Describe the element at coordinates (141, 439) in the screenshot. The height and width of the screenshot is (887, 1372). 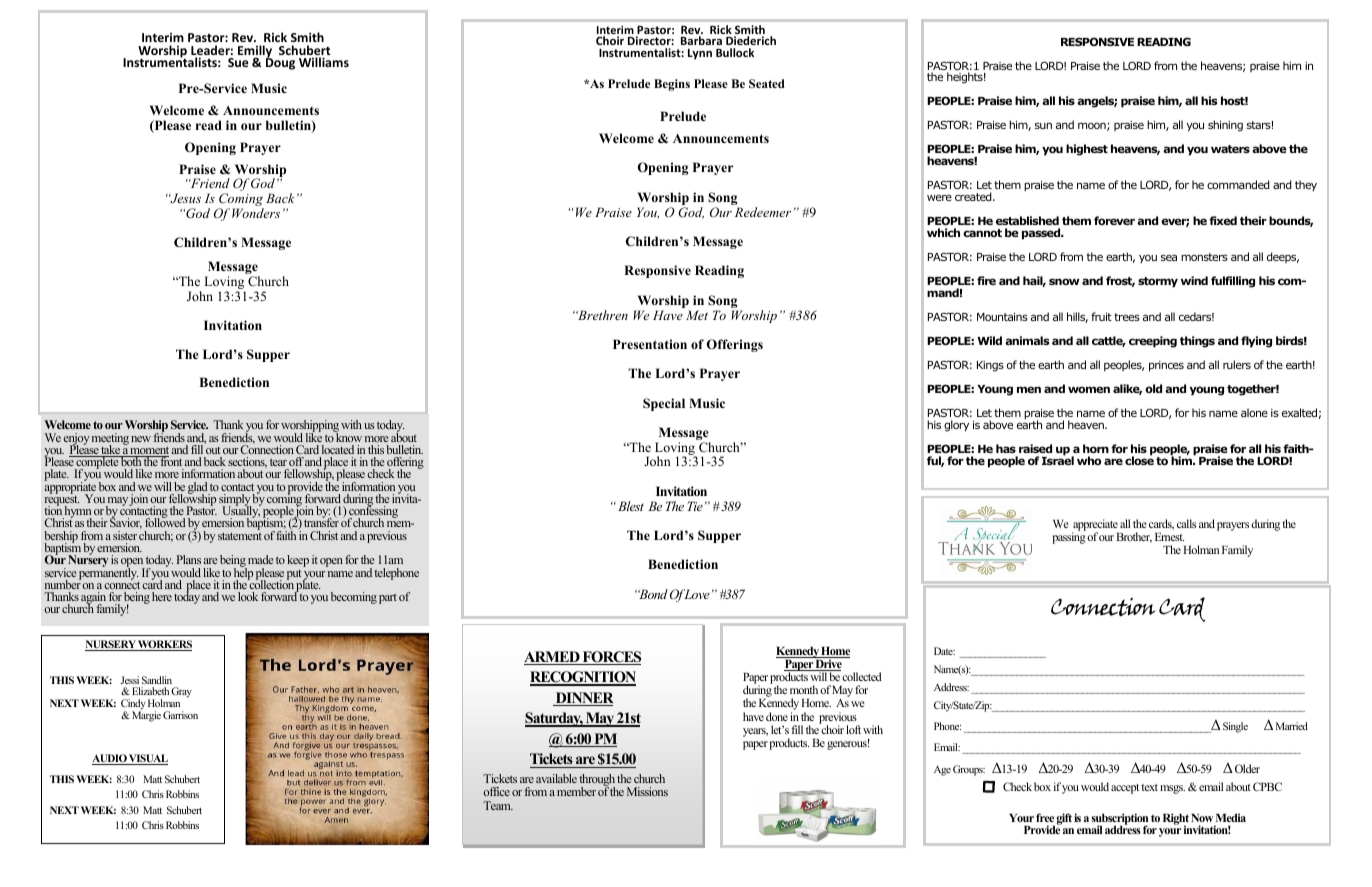
I see `new` at that location.
